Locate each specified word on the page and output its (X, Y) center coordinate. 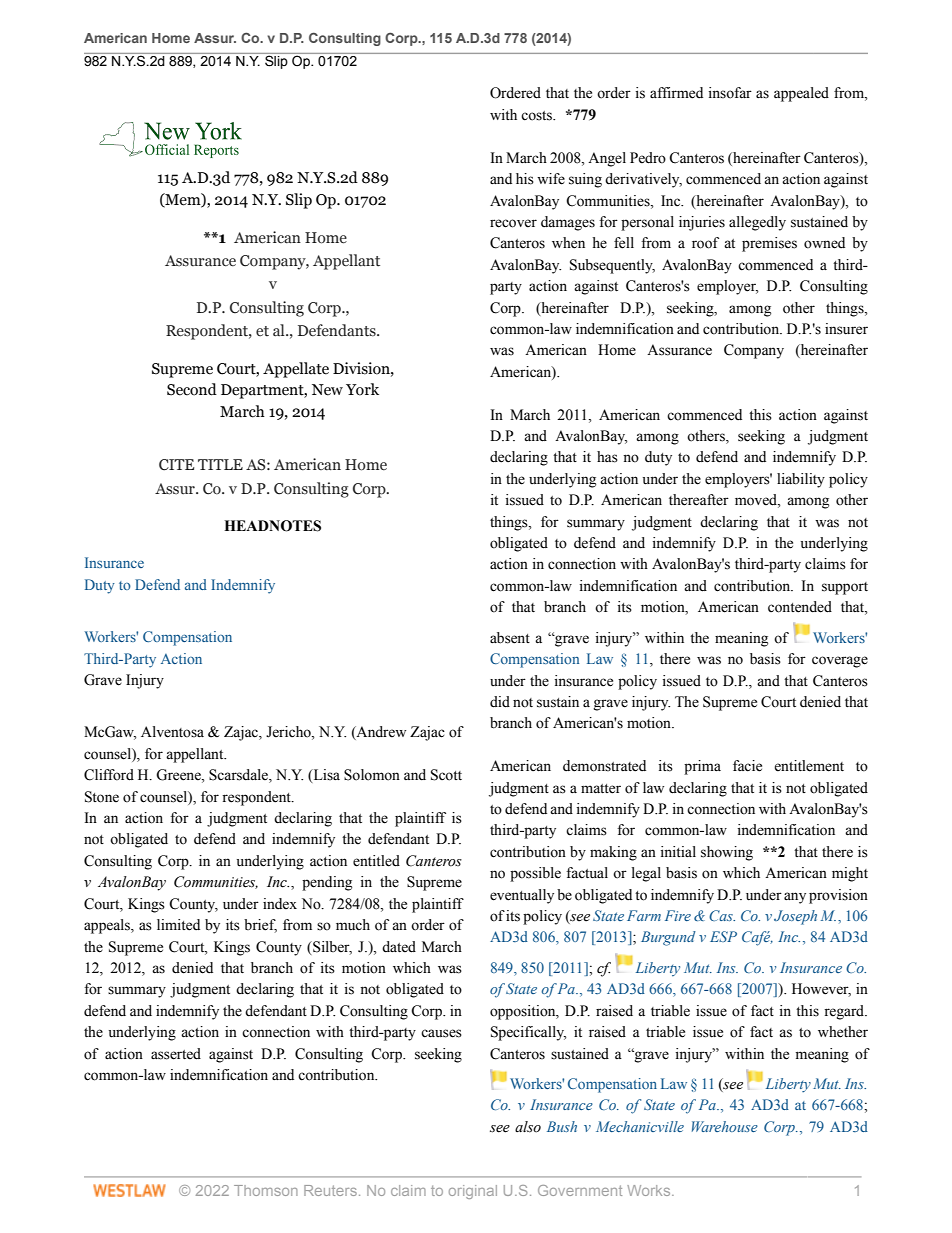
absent (510, 638)
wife (551, 179)
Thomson (266, 1190)
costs (538, 116)
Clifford (109, 775)
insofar (730, 93)
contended (800, 607)
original (473, 1192)
